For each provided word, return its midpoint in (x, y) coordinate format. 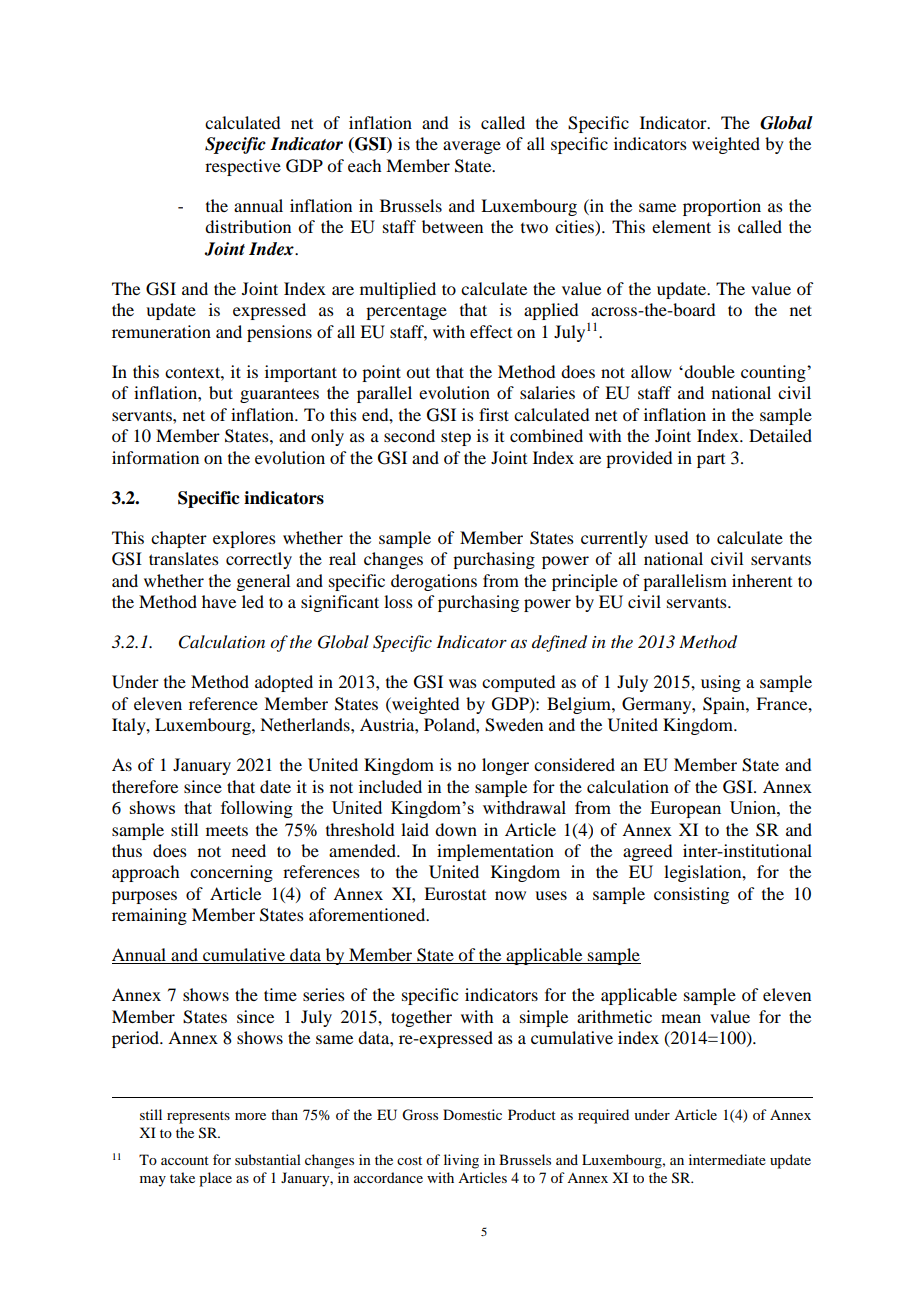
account (185, 1160)
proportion (722, 207)
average (472, 147)
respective (243, 167)
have (219, 601)
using (721, 683)
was (463, 683)
